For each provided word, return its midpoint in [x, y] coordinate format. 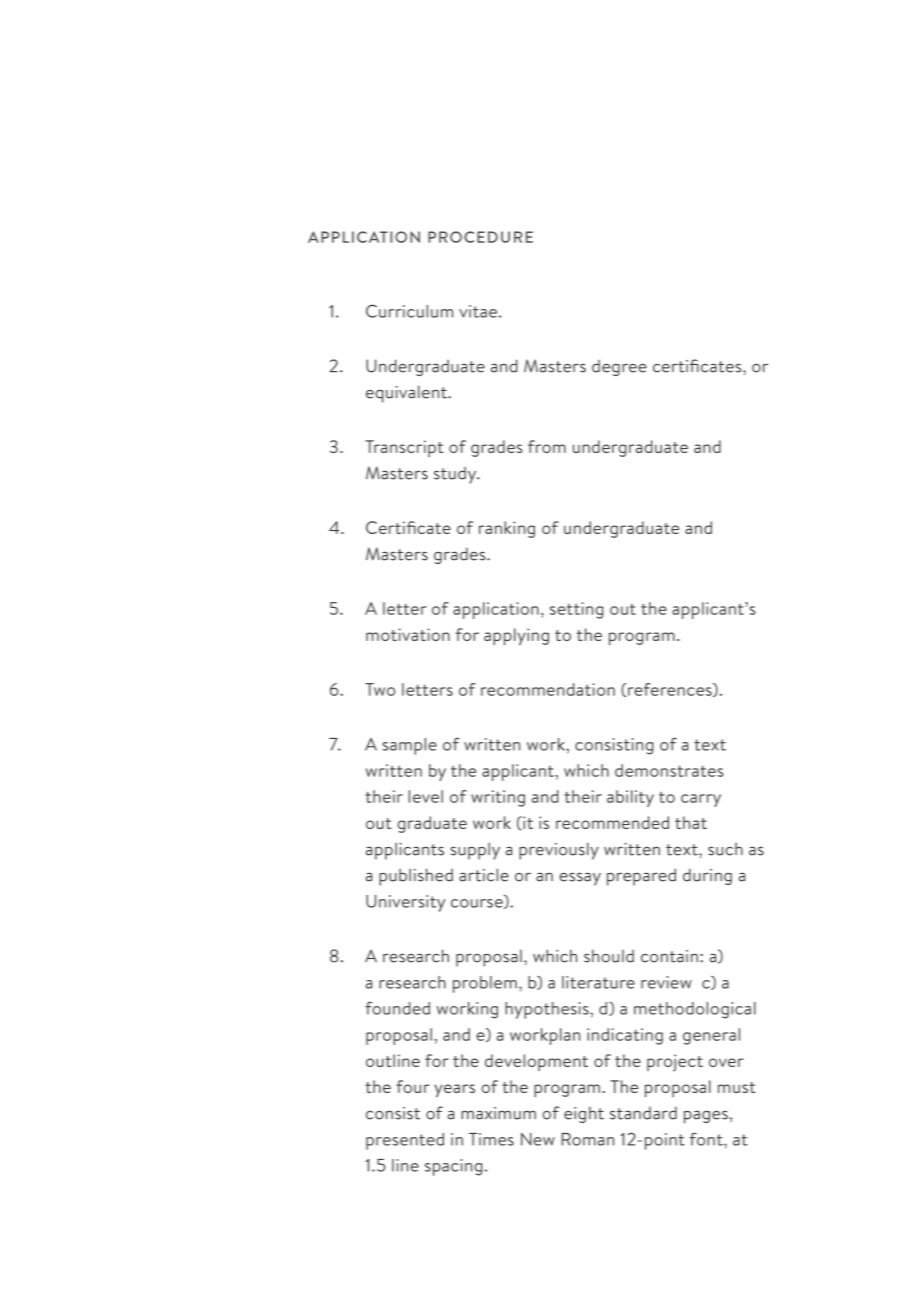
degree [619, 368]
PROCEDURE [480, 237]
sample [410, 746]
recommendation [548, 689]
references [670, 690]
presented [405, 1141]
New [538, 1139]
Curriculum [409, 311]
